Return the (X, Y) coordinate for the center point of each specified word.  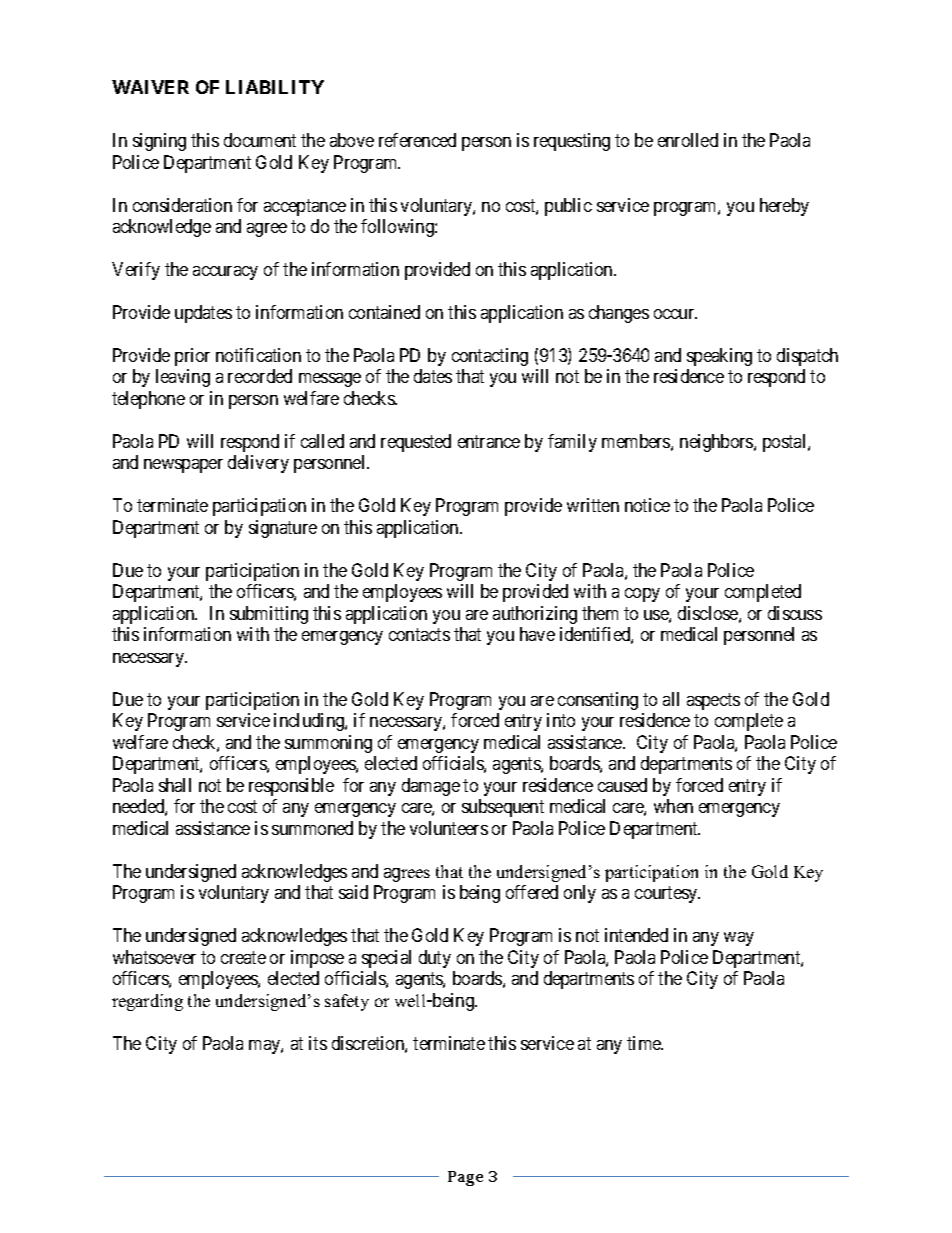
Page (465, 1178)
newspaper (183, 466)
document (260, 140)
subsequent (503, 808)
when (673, 806)
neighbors (717, 443)
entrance (489, 441)
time (645, 1043)
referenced (417, 140)
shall (175, 785)
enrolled (688, 140)
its (318, 1043)
